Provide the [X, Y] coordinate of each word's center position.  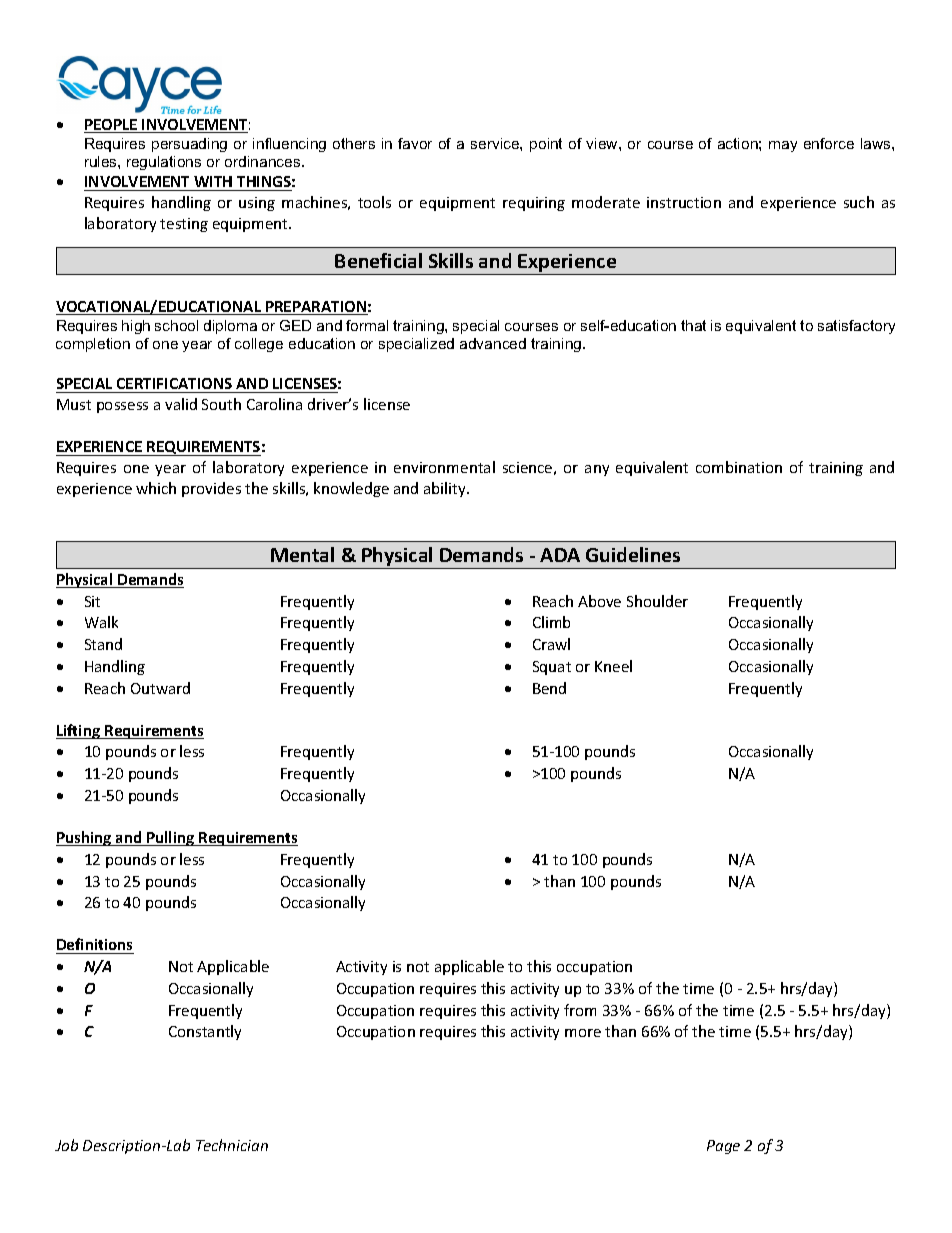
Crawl [551, 644]
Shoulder [657, 601]
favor [415, 143]
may [783, 146]
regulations [164, 163]
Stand [103, 644]
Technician [232, 1145]
